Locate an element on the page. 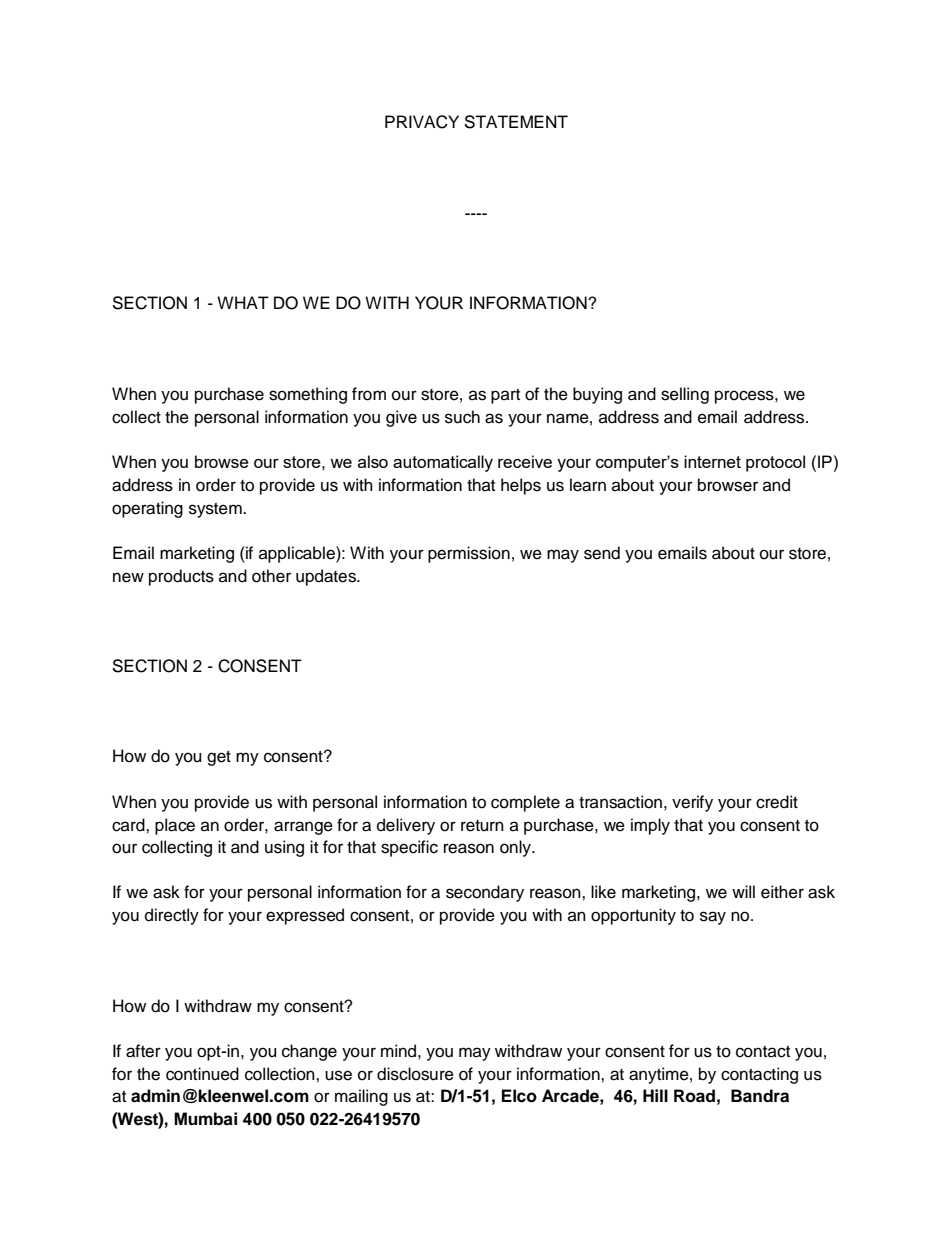 The height and width of the document is (1233, 952). products is located at coordinates (181, 577).
